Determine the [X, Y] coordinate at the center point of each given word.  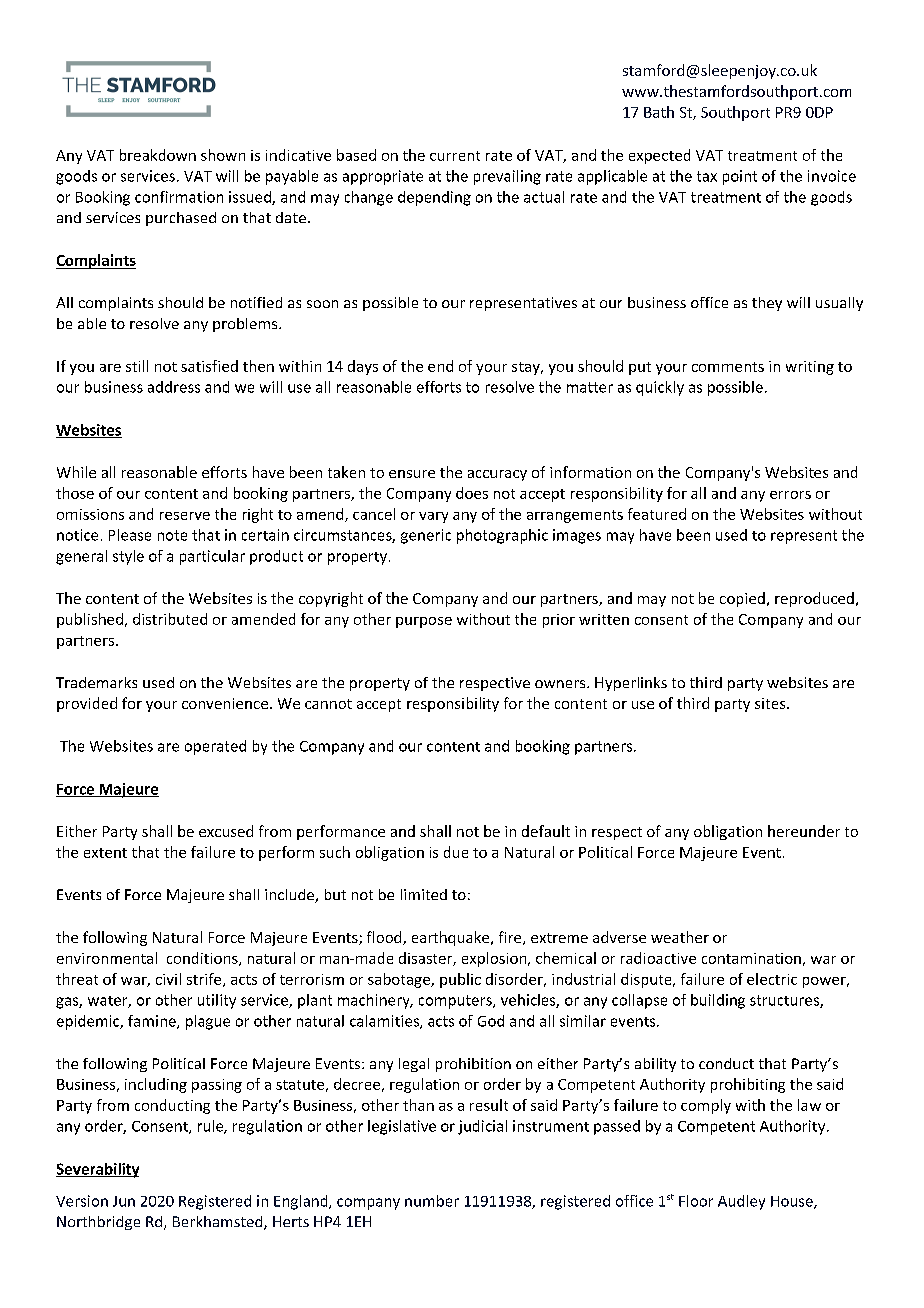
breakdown [158, 155]
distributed [170, 619]
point [740, 177]
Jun [124, 1201]
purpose [424, 622]
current [455, 156]
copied [742, 599]
